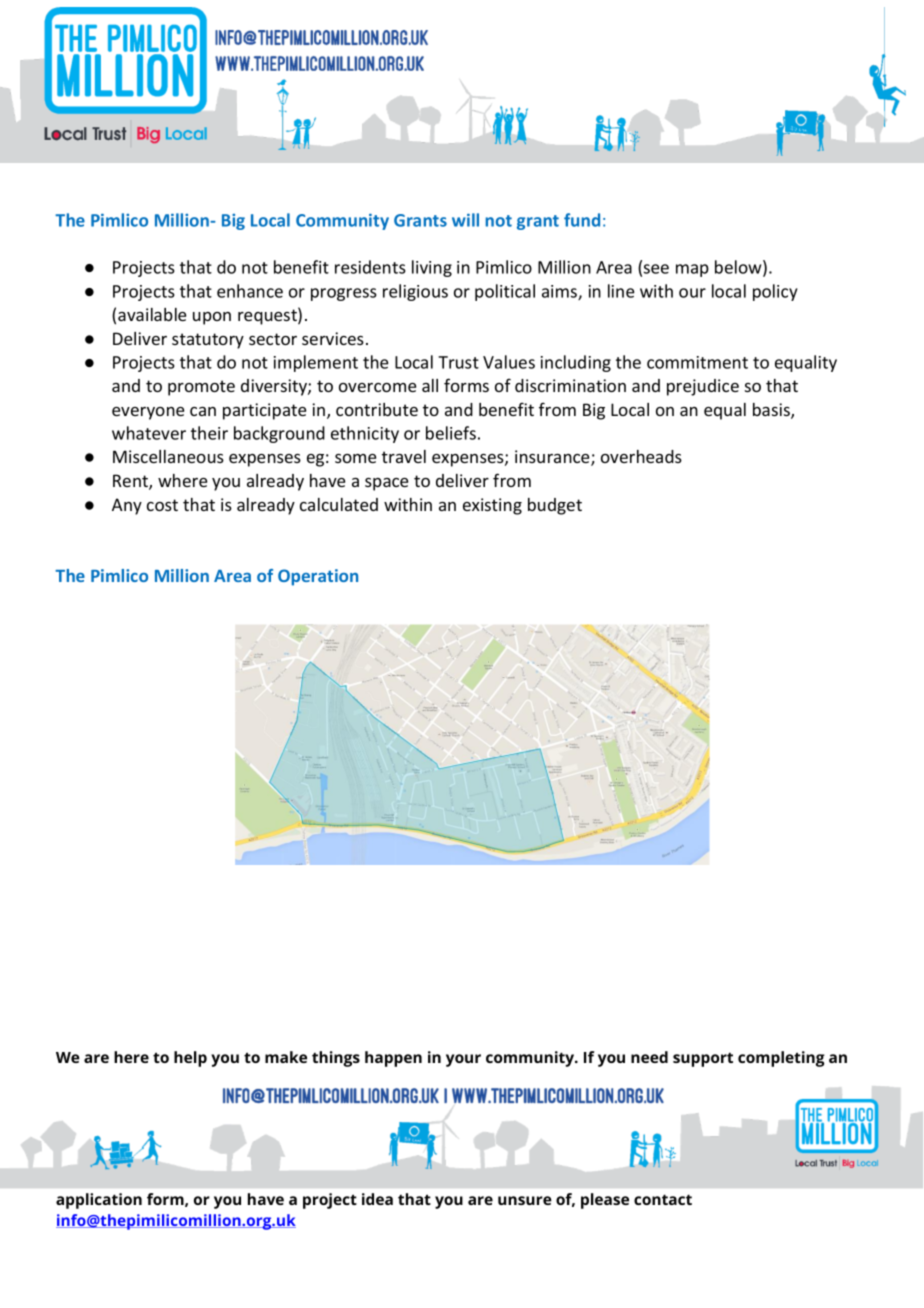 Image resolution: width=924 pixels, height=1308 pixels. I want to click on map, so click(692, 270).
